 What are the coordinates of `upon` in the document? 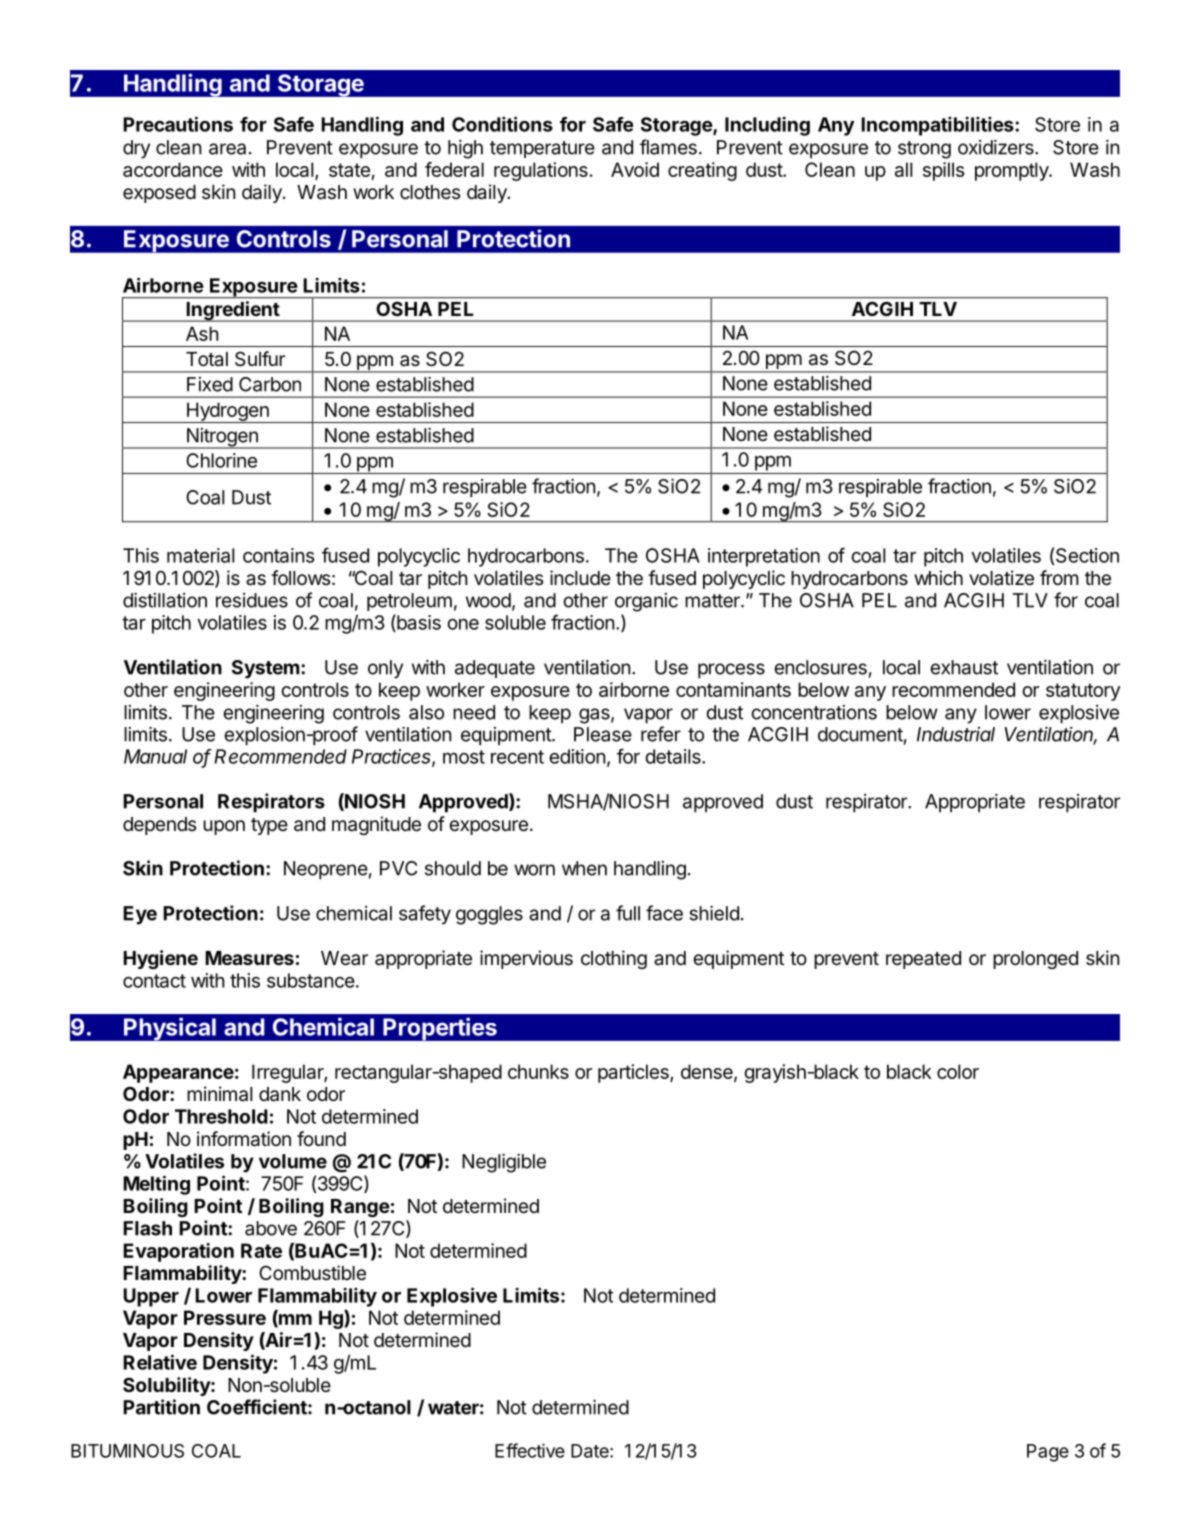 It's located at (224, 827).
